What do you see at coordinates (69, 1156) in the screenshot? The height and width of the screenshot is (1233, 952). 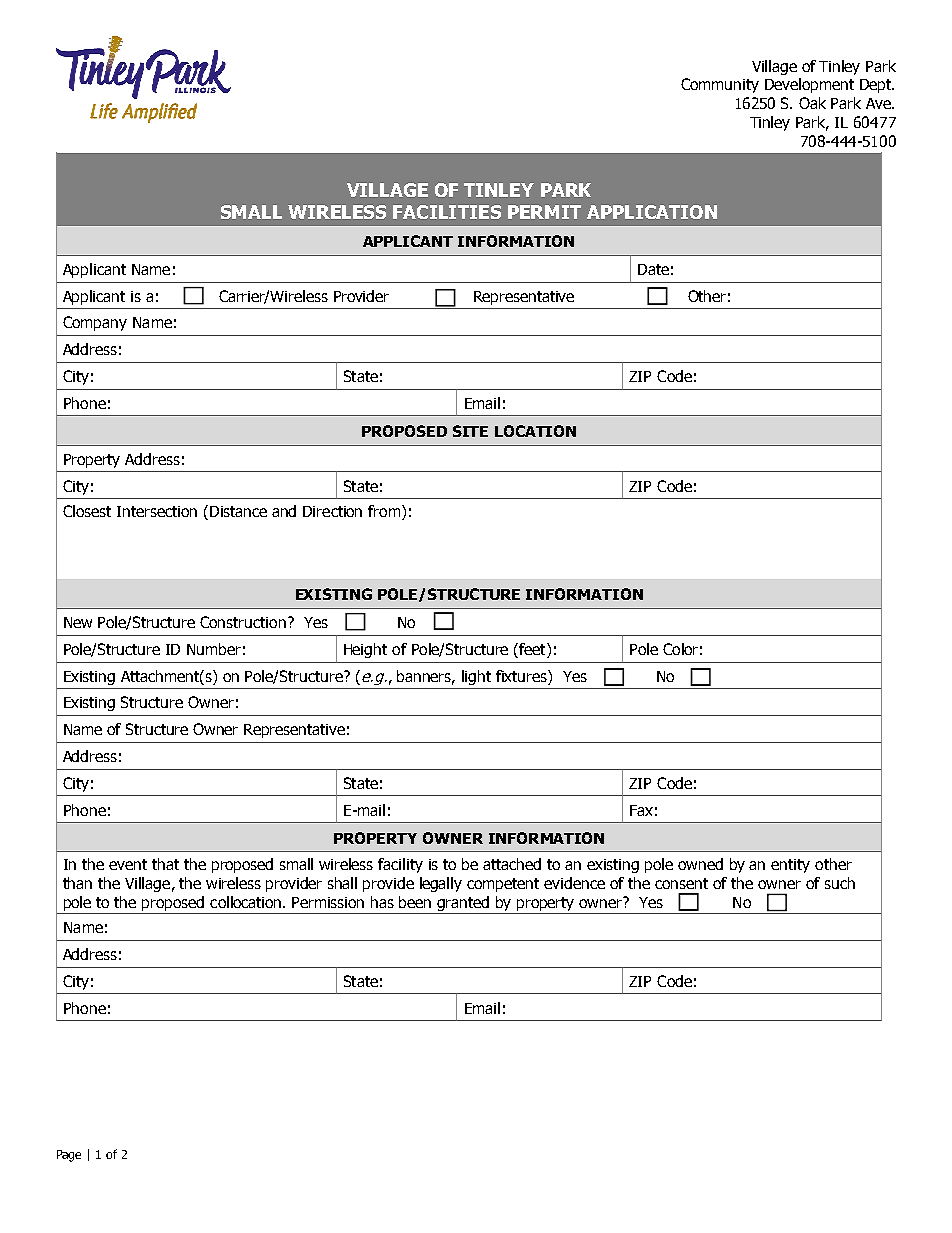 I see `Page` at bounding box center [69, 1156].
